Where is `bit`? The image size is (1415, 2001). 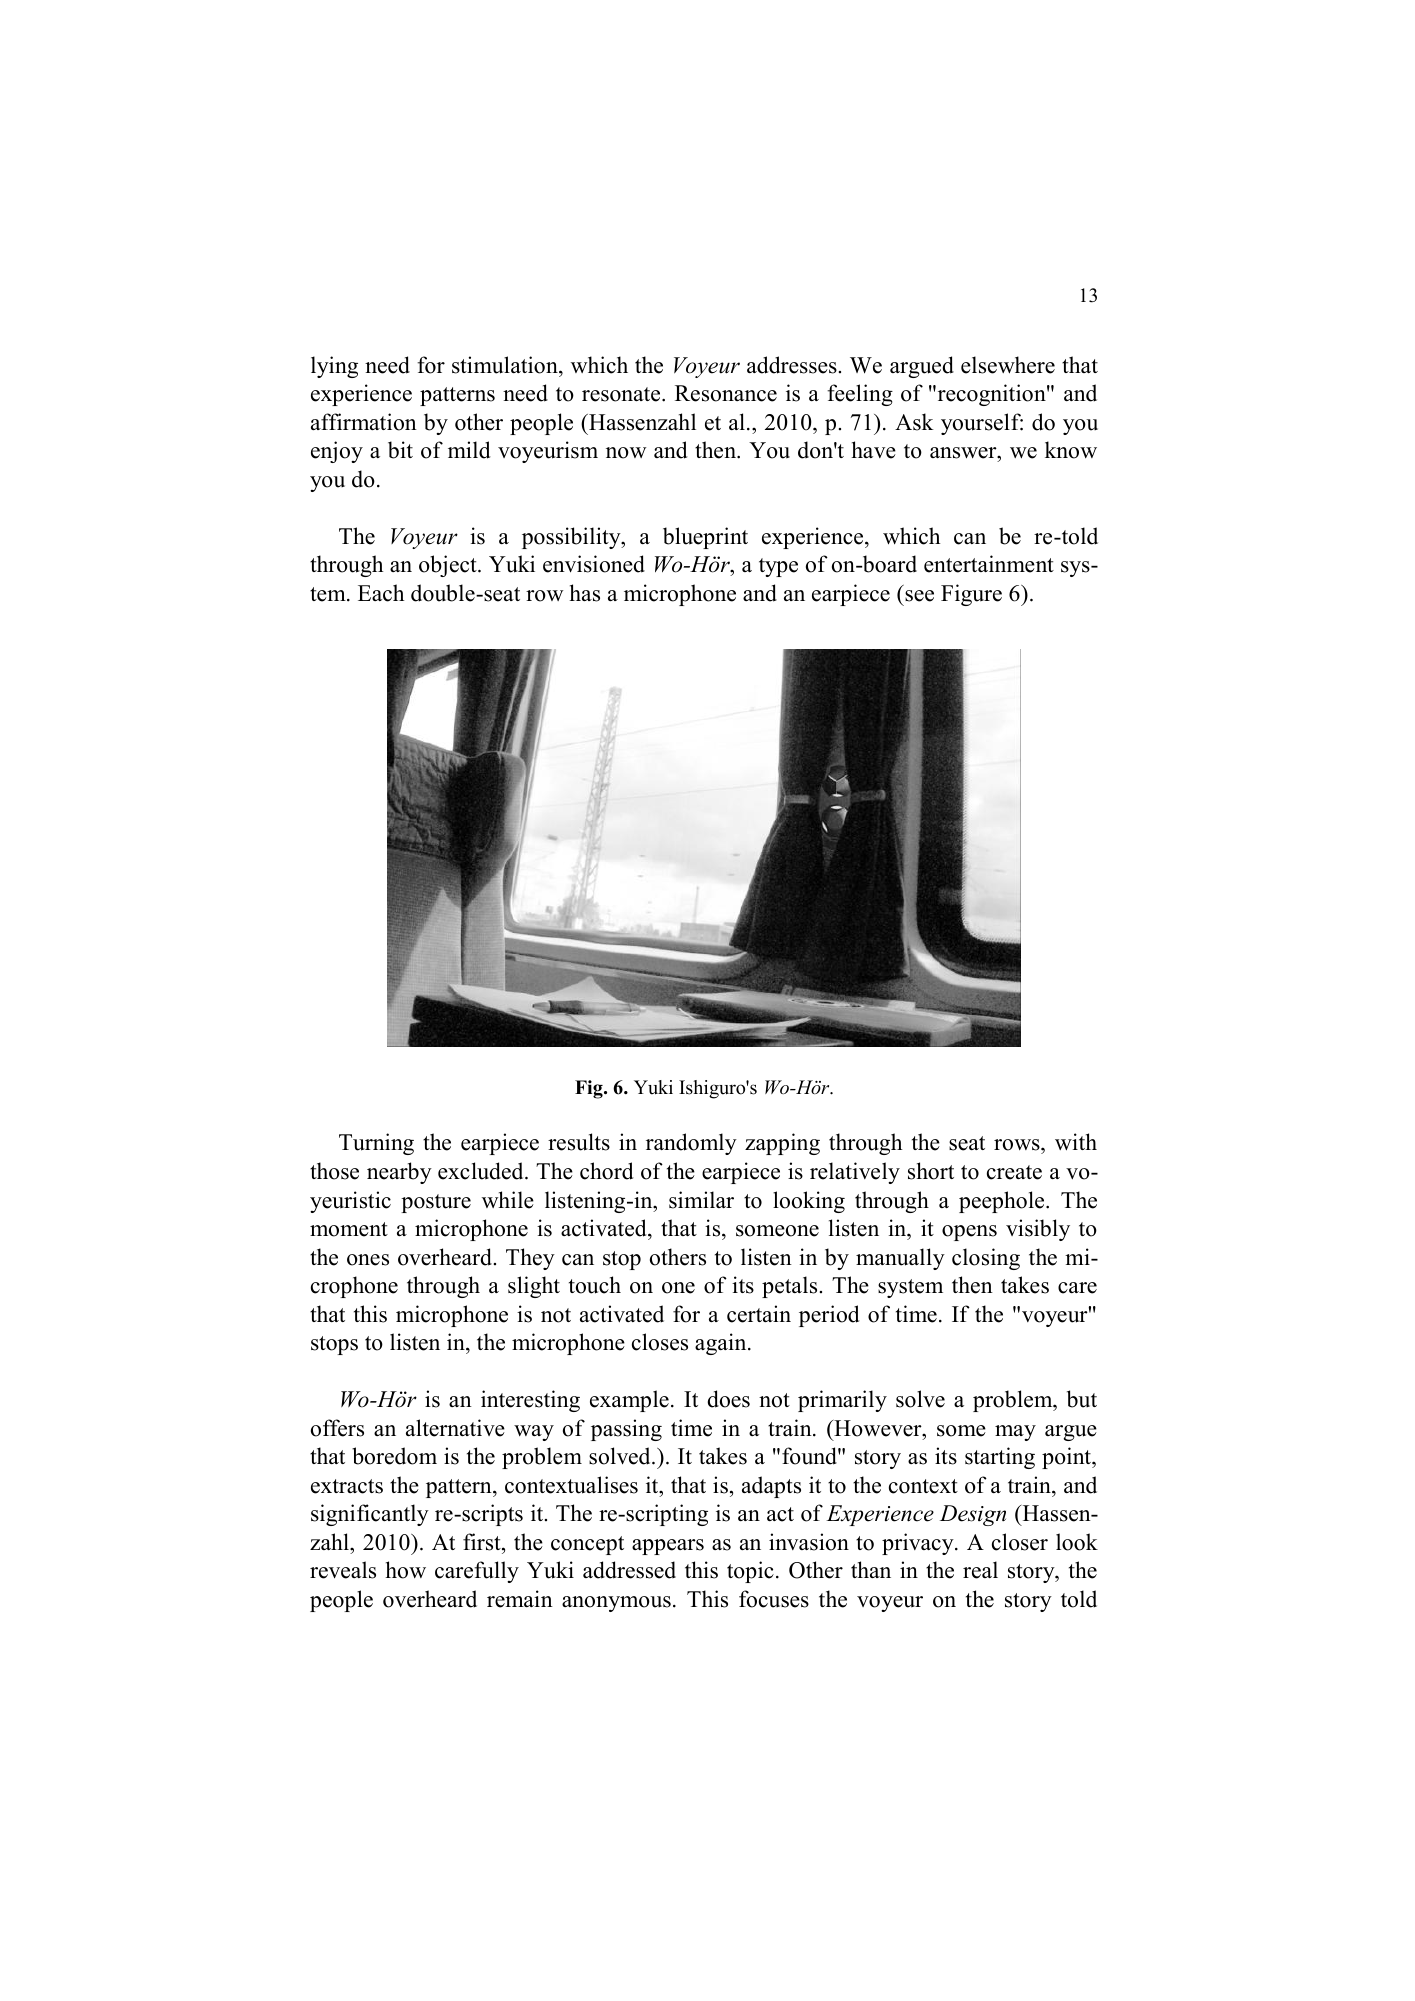 bit is located at coordinates (400, 450).
